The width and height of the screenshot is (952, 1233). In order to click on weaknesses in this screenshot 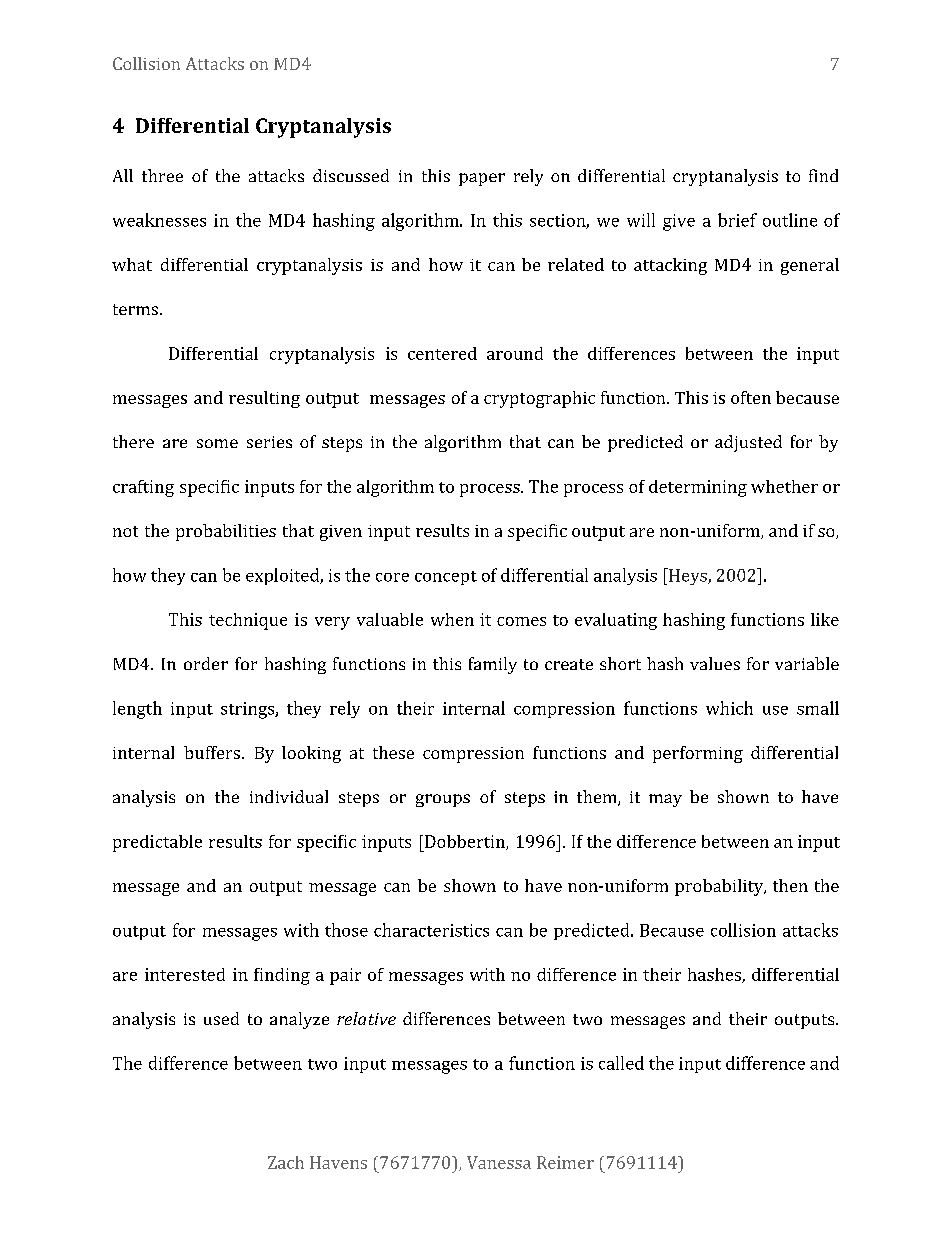, I will do `click(159, 220)`.
